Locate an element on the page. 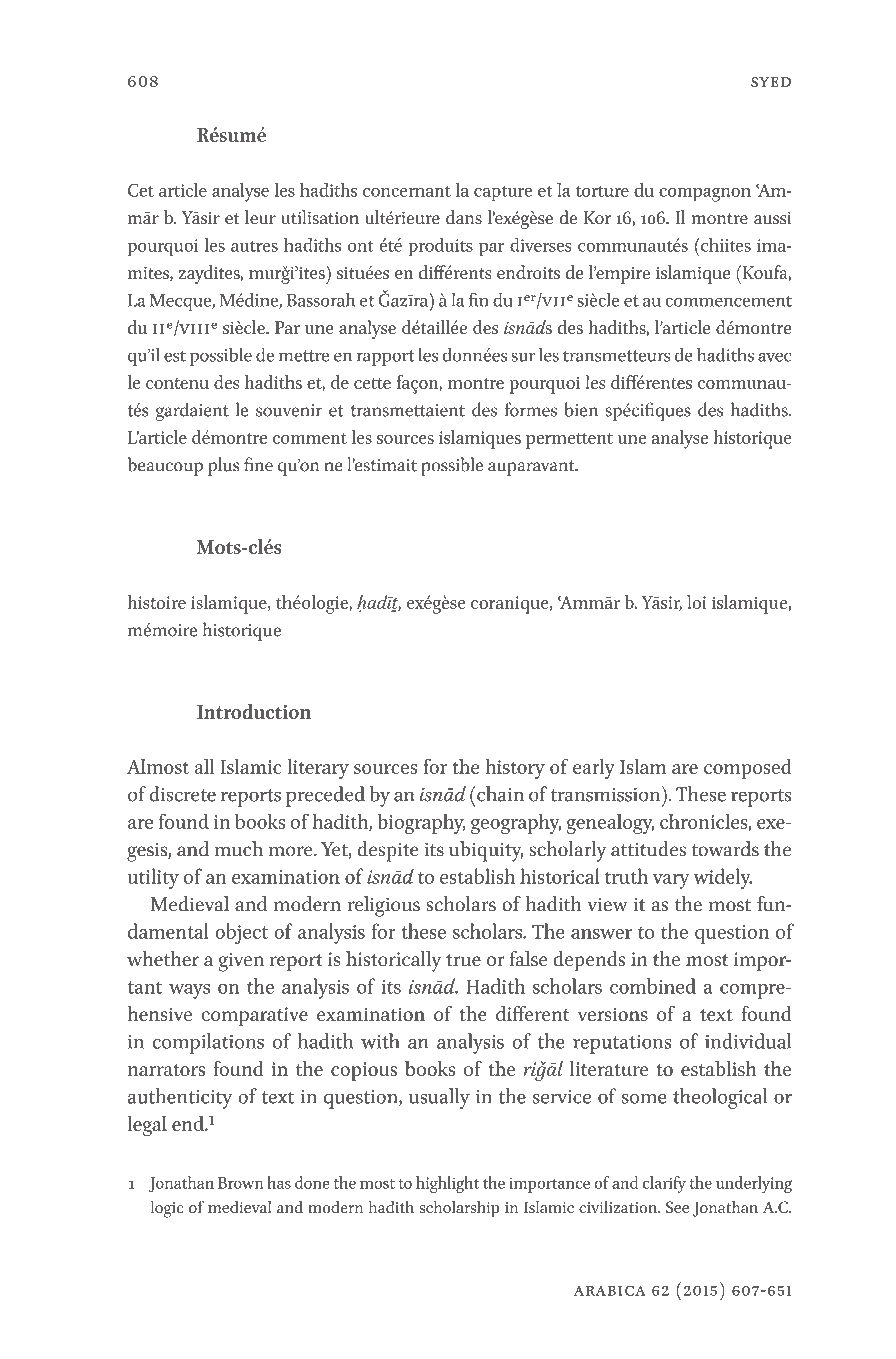  Brown is located at coordinates (240, 1183).
